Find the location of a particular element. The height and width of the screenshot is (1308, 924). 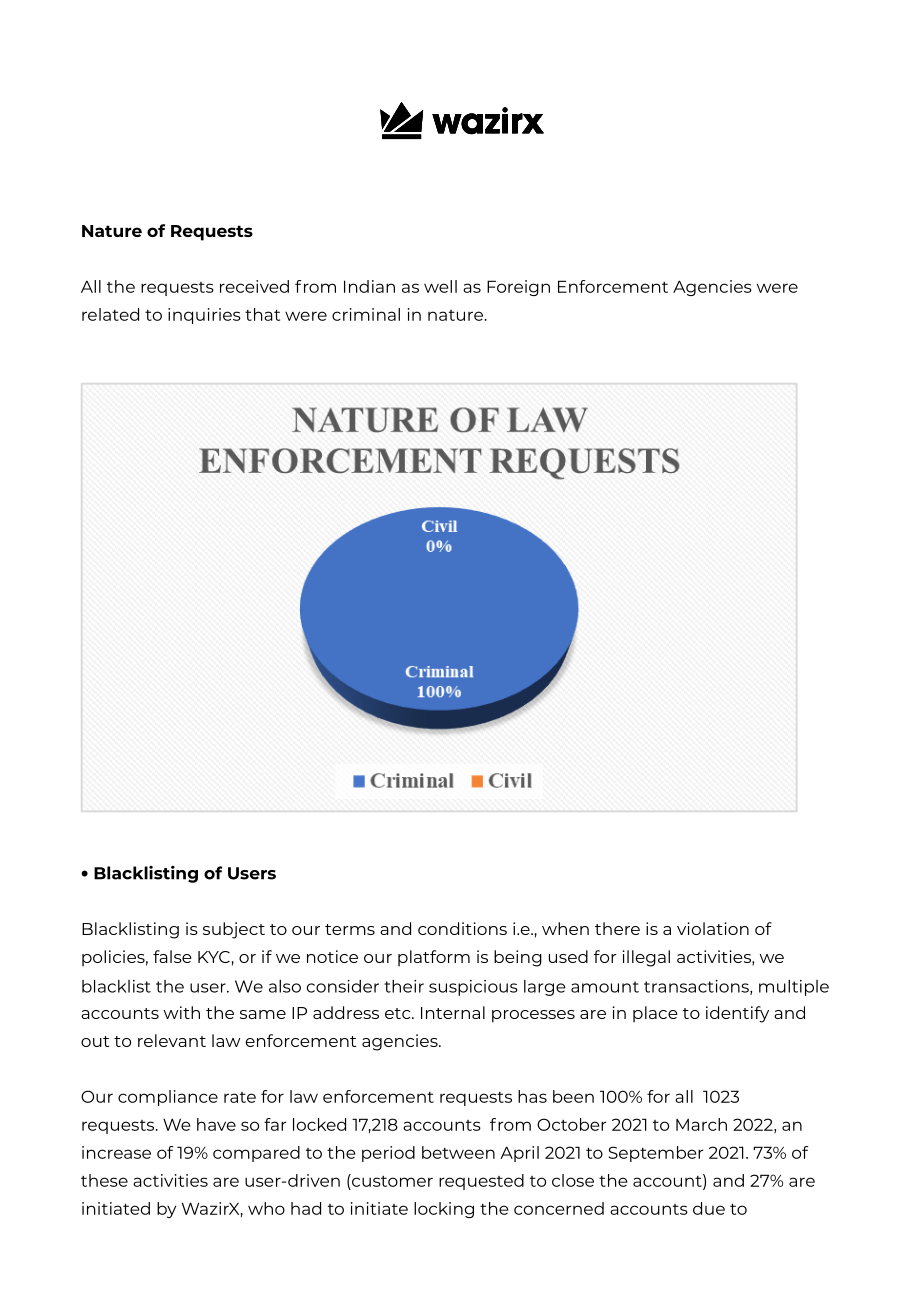

subject is located at coordinates (234, 930).
